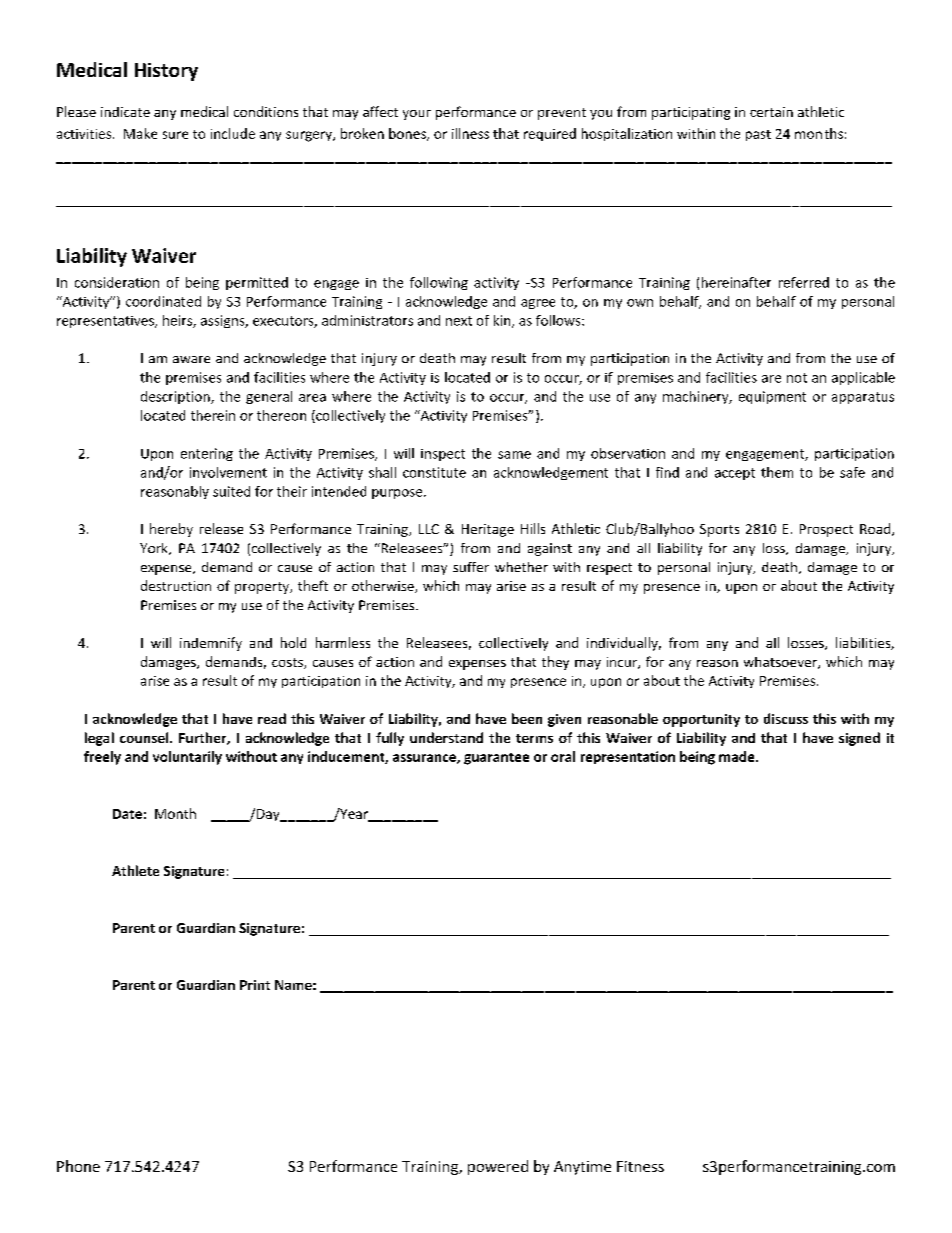 The height and width of the screenshot is (1233, 952). What do you see at coordinates (187, 758) in the screenshot?
I see `voluntarily` at bounding box center [187, 758].
